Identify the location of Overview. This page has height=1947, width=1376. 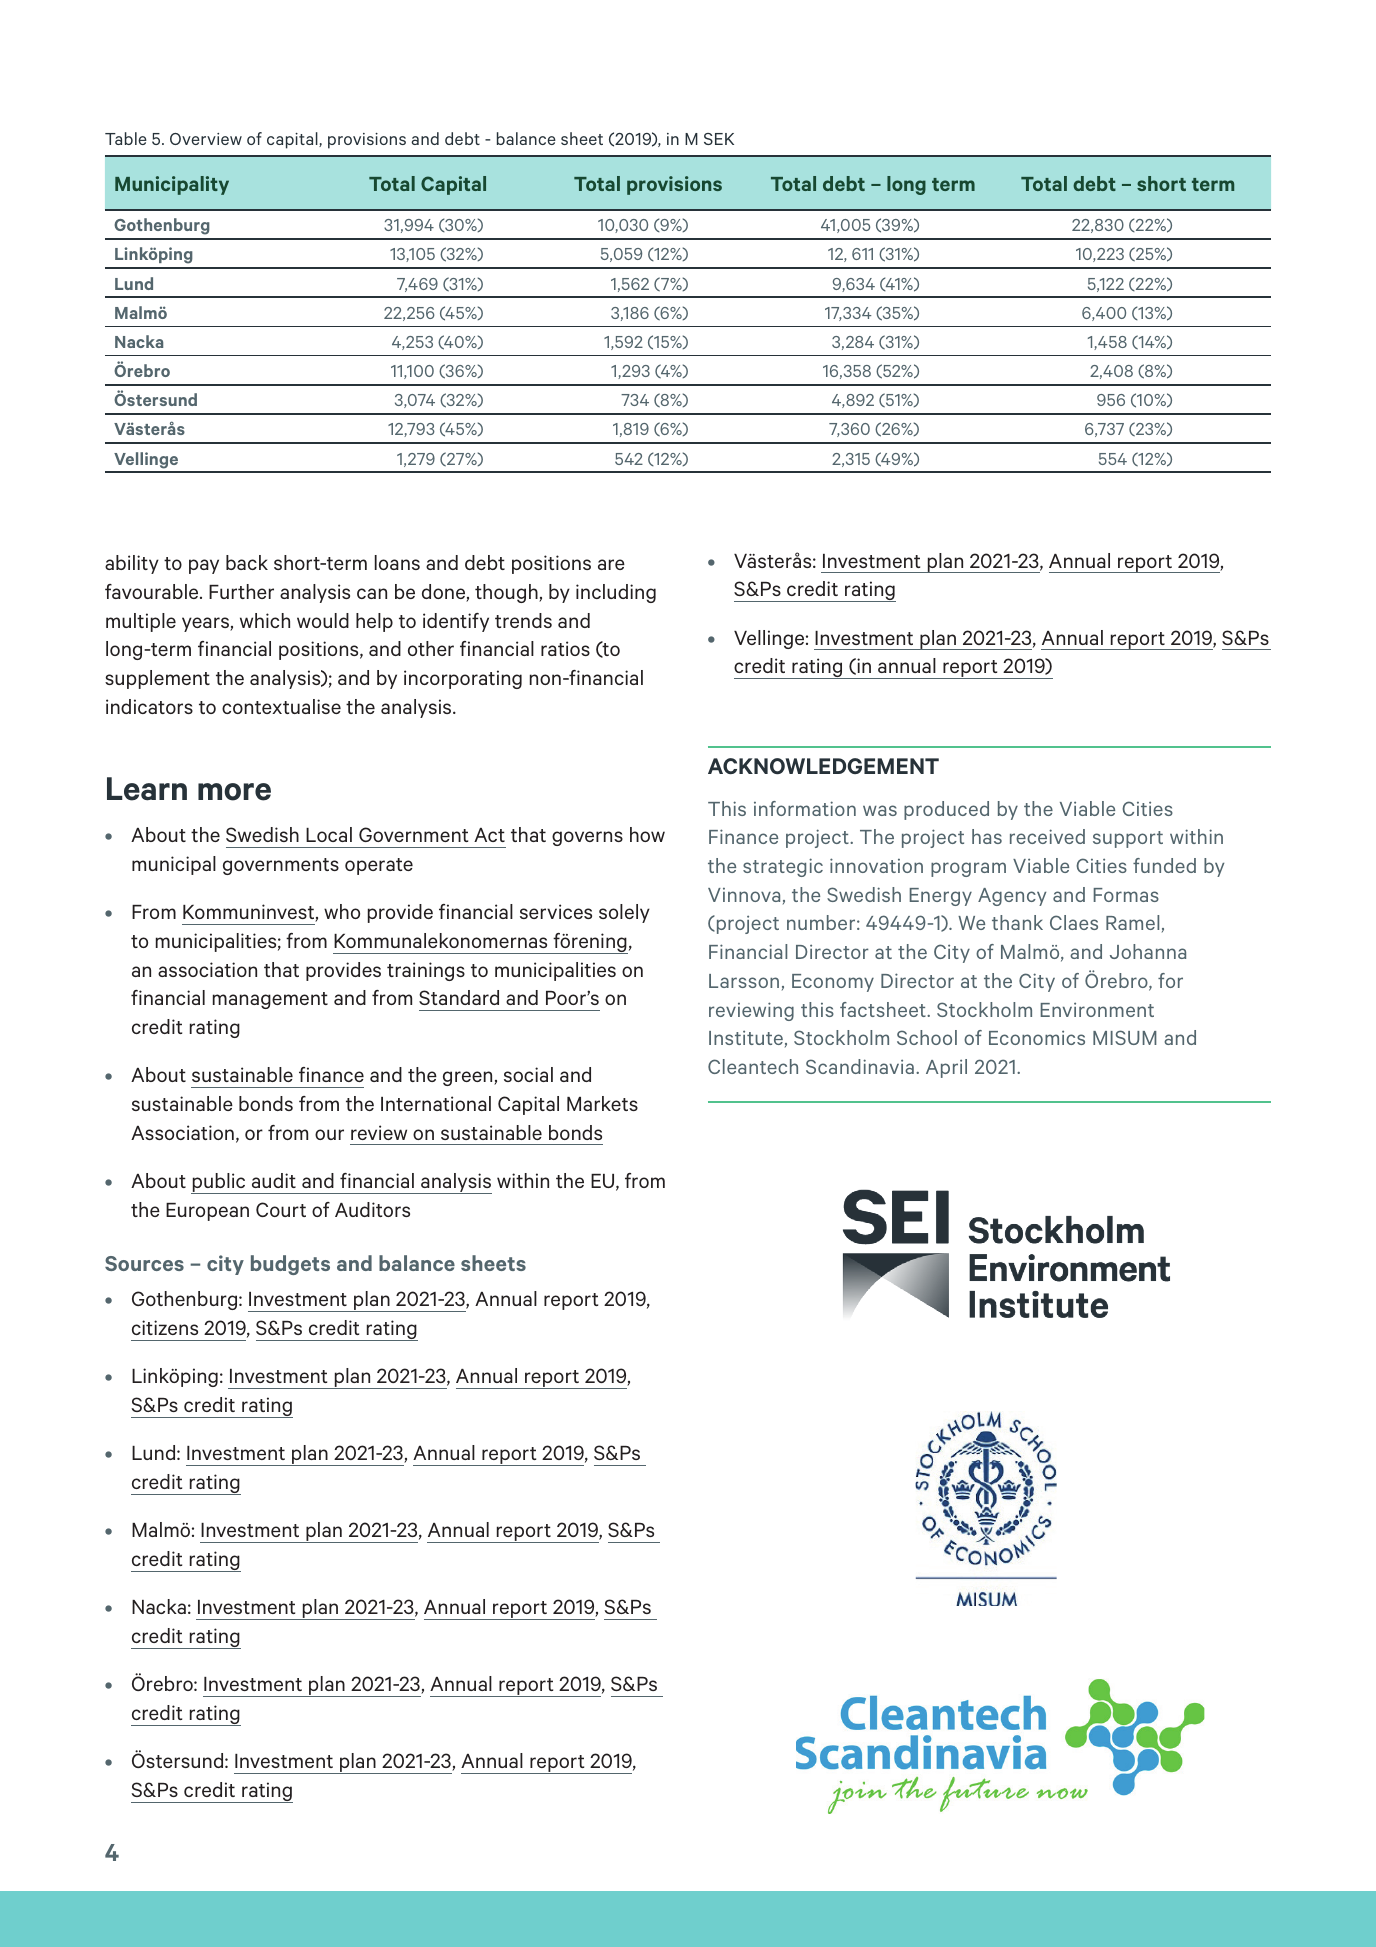
(206, 139).
